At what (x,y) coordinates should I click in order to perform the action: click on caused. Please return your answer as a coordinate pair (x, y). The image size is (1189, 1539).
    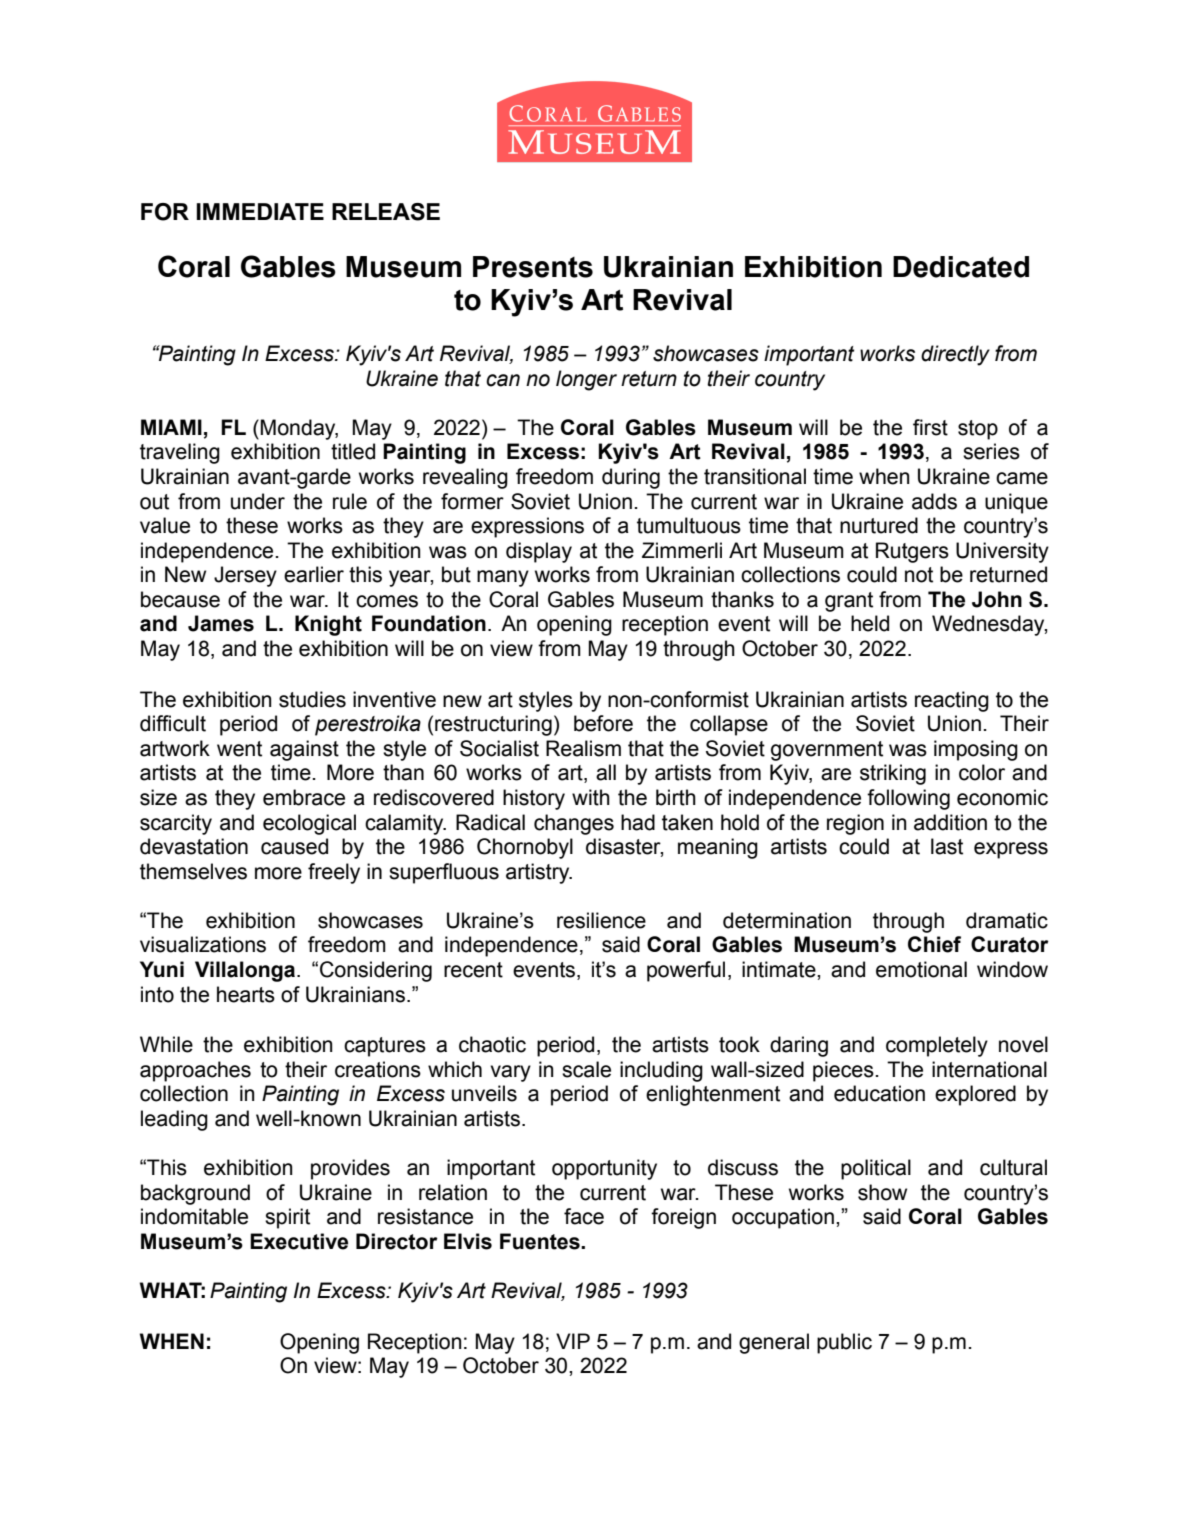
    Looking at the image, I should click on (294, 846).
